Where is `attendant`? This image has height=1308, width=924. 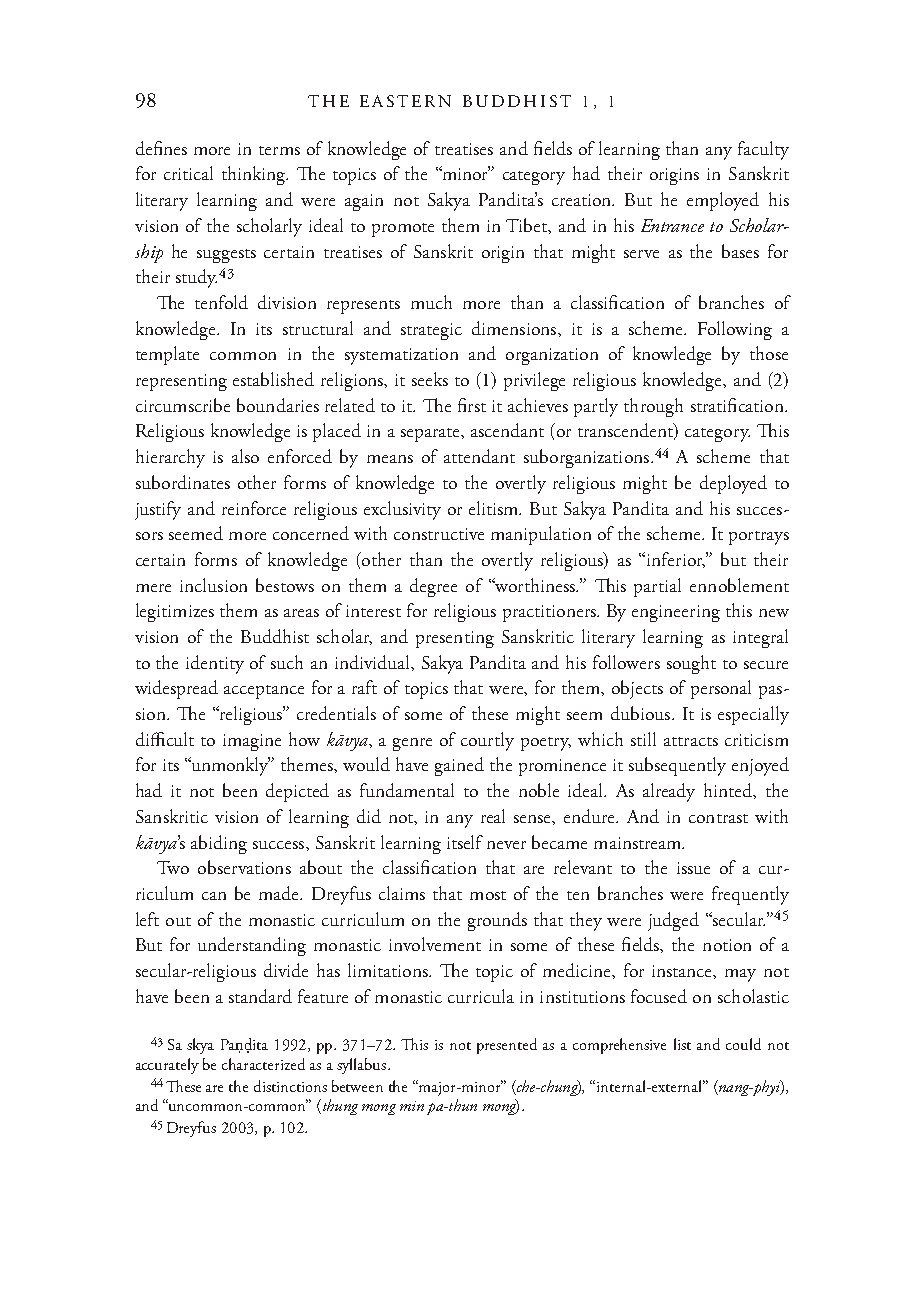
attendant is located at coordinates (479, 456).
